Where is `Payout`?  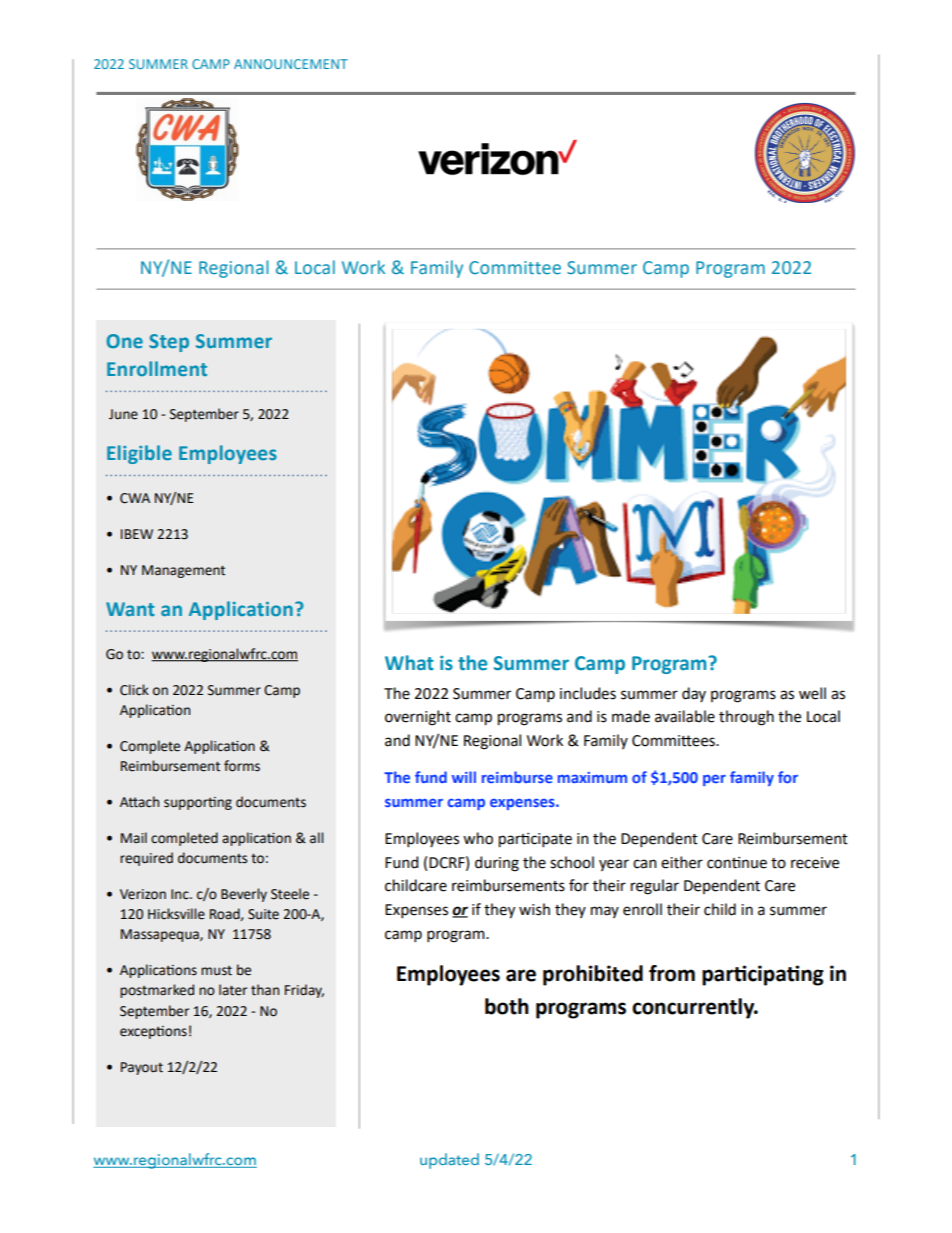 Payout is located at coordinates (142, 1068).
